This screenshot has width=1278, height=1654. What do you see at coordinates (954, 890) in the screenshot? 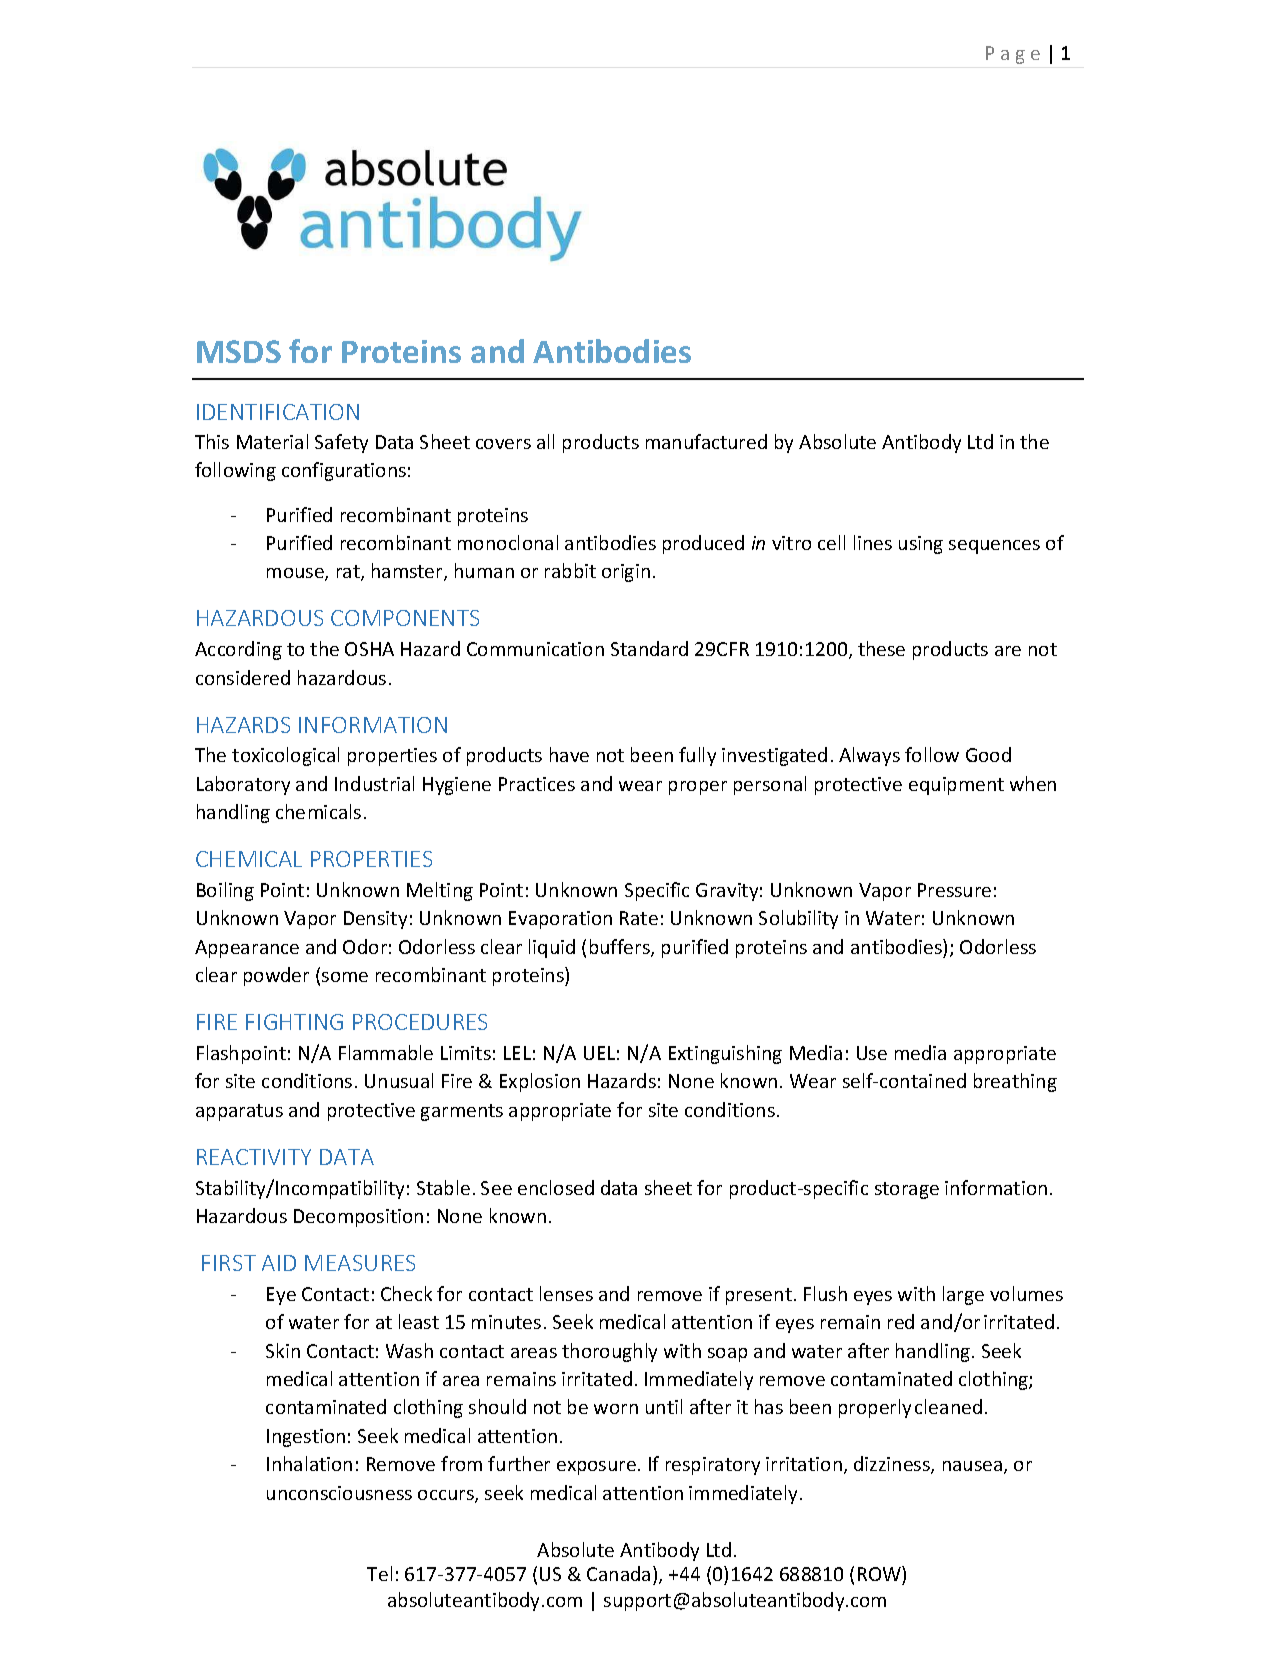
I see `Pressure` at bounding box center [954, 890].
